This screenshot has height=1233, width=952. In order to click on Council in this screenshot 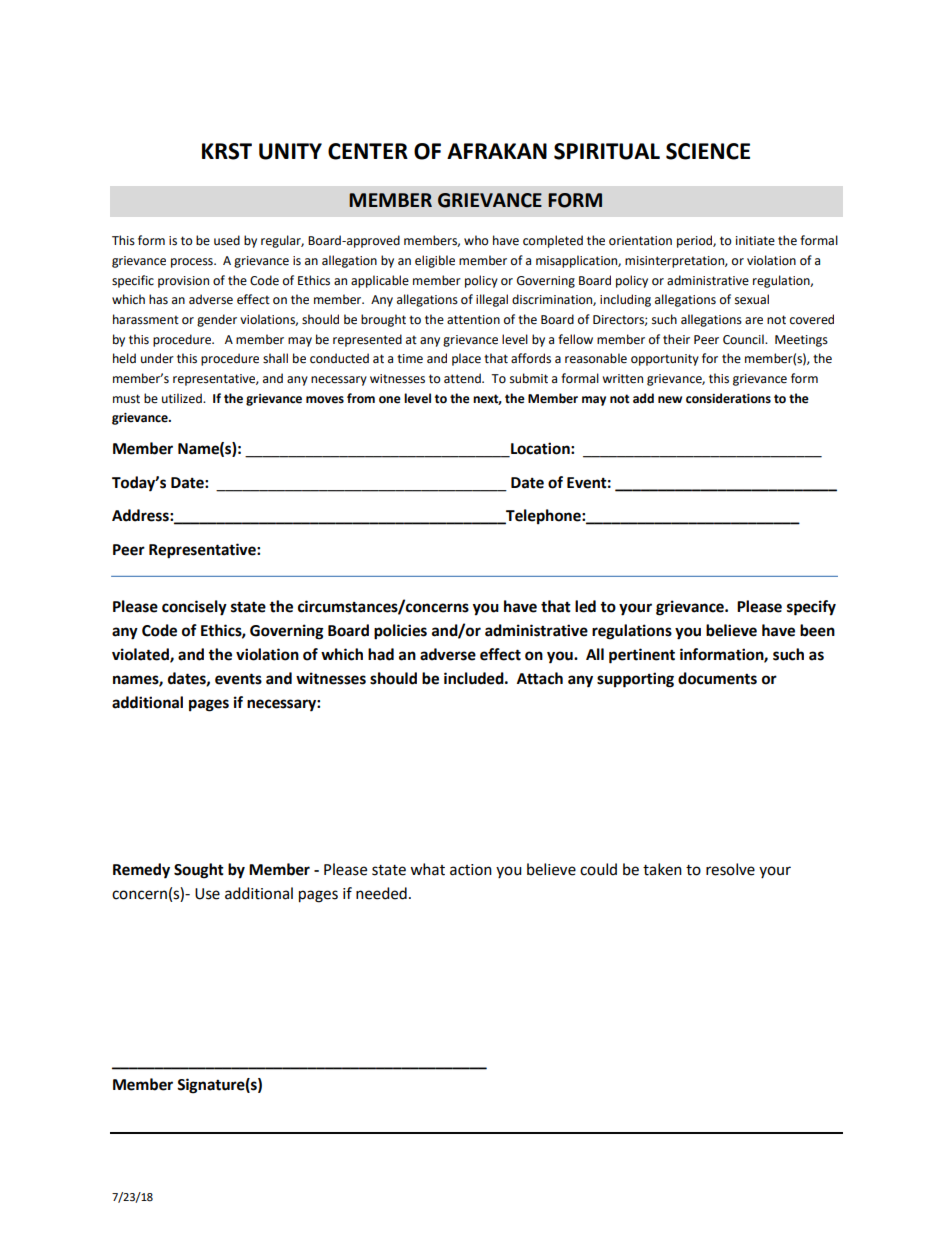, I will do `click(744, 339)`.
